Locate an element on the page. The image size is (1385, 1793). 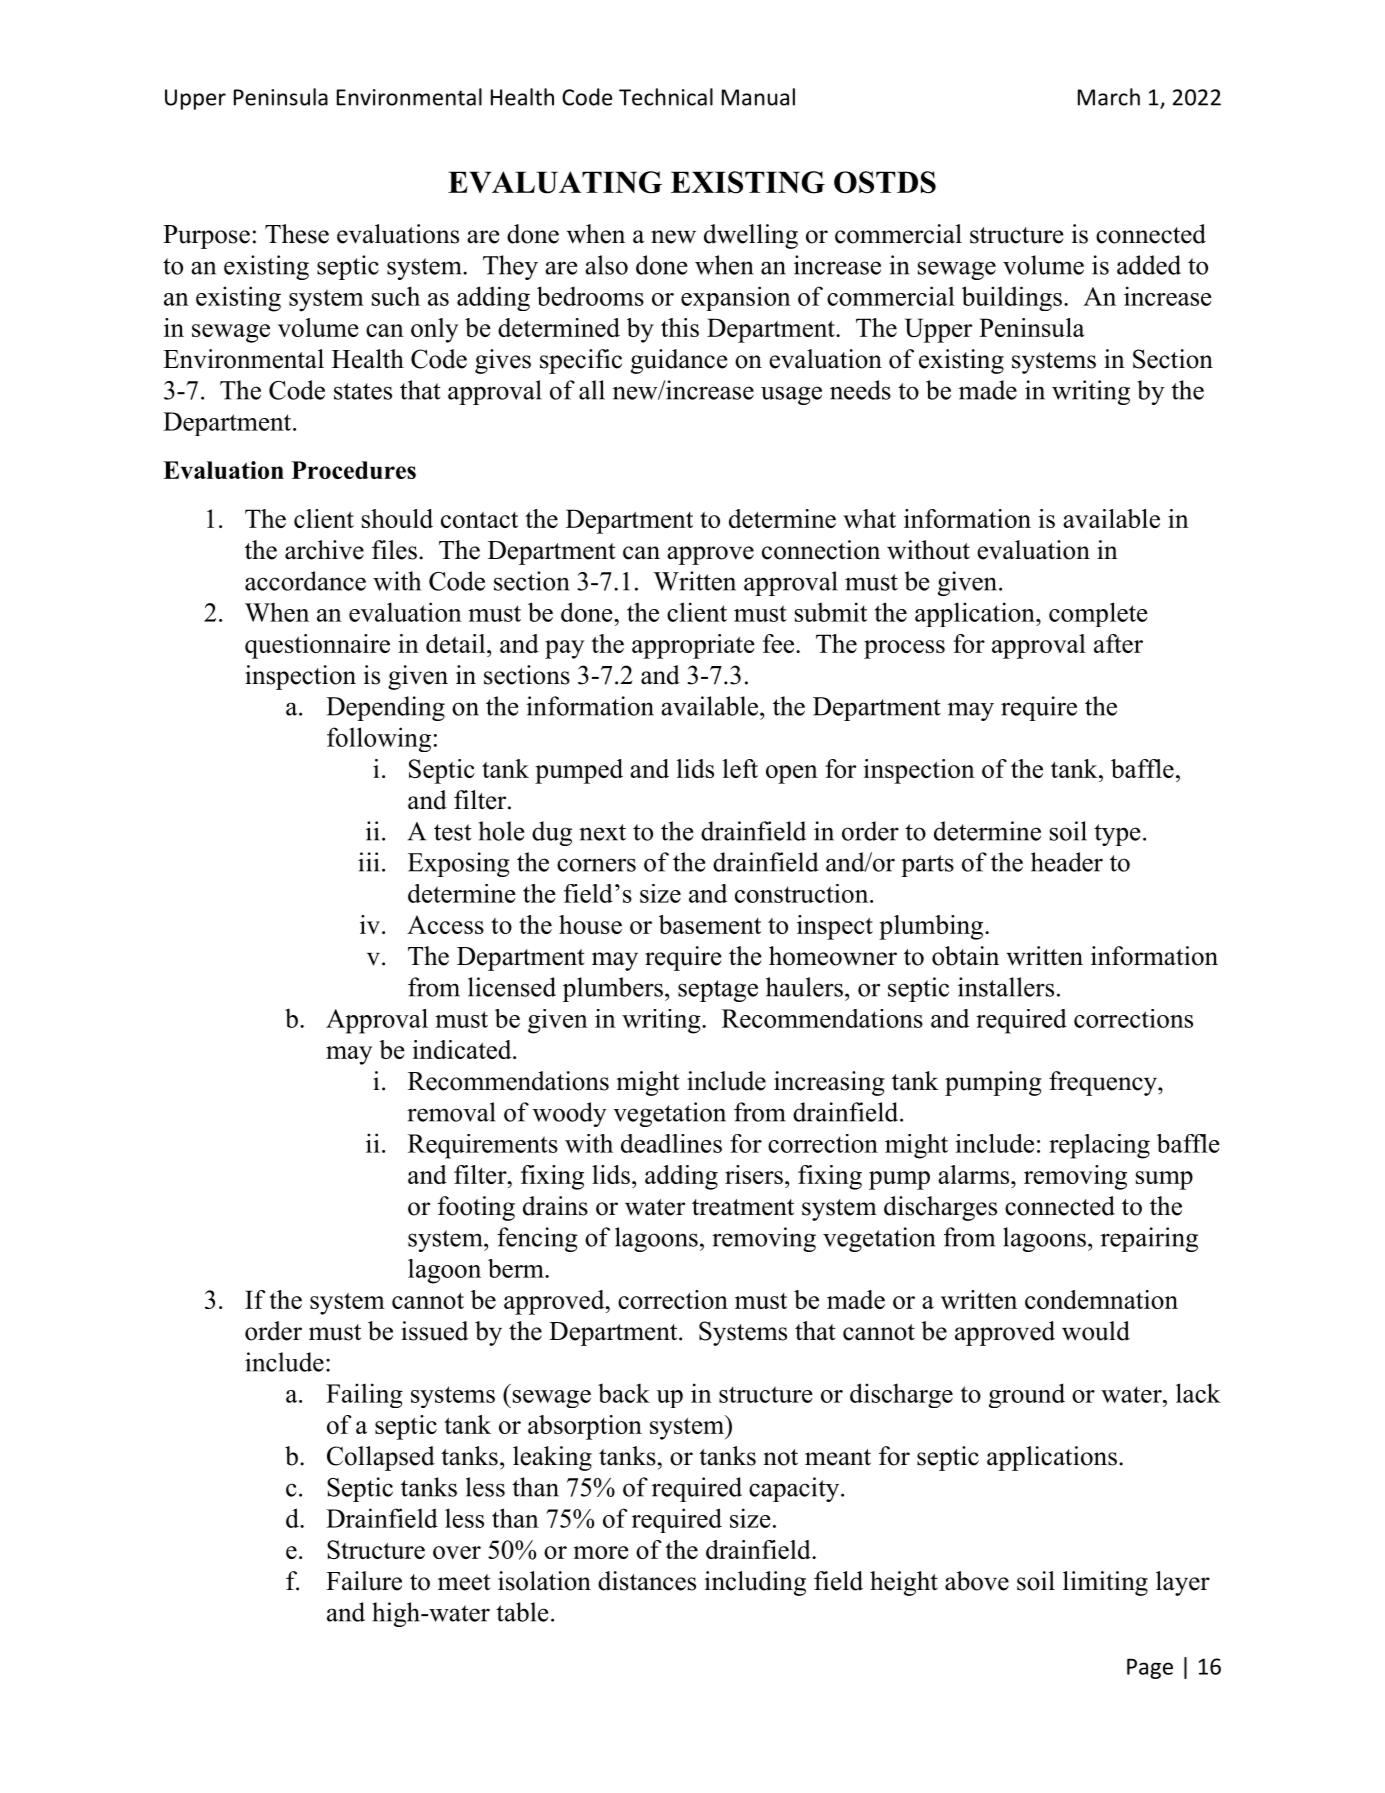
header is located at coordinates (1067, 862).
